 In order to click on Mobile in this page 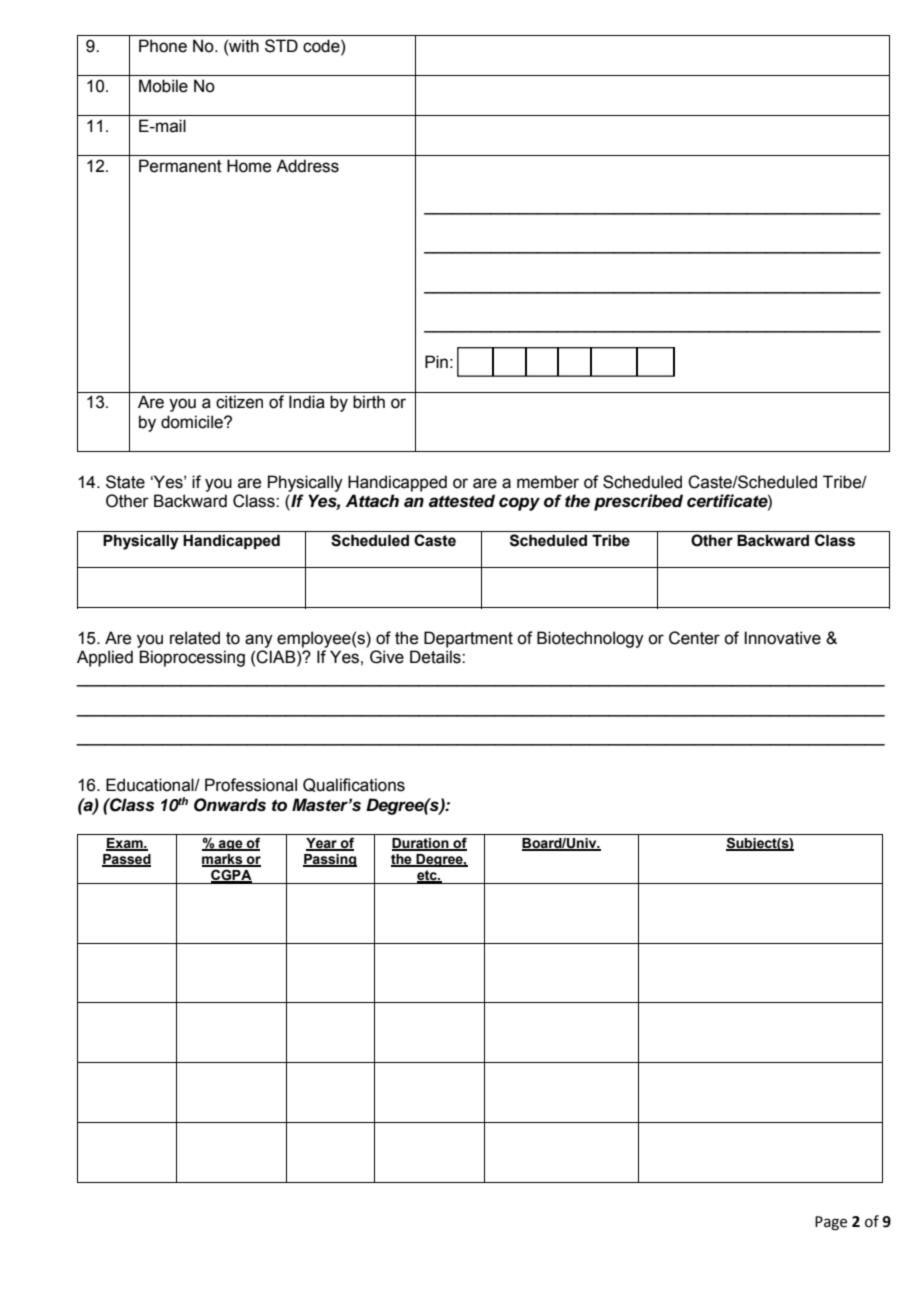, I will do `click(163, 86)`.
